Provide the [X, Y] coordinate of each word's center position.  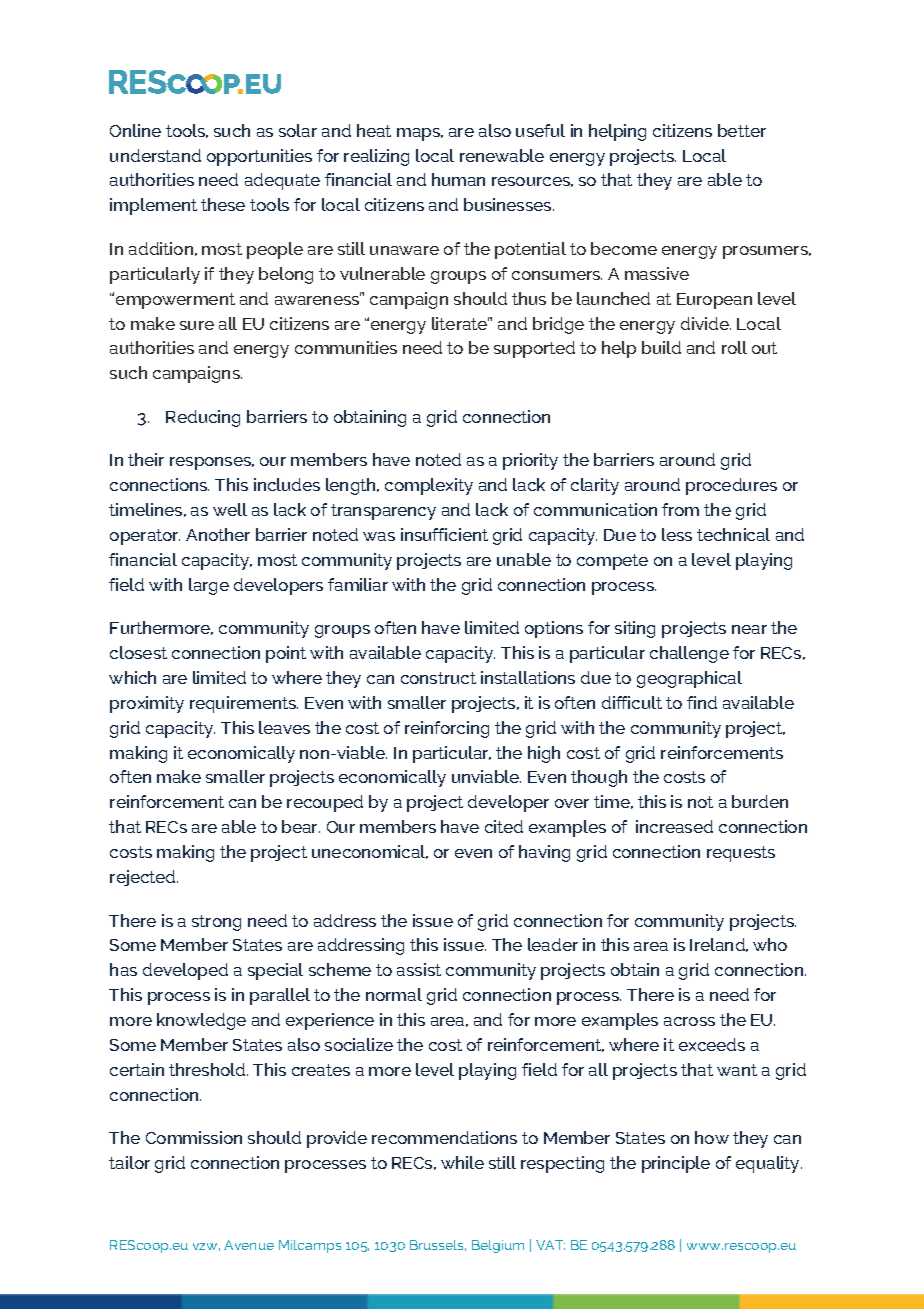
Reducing [203, 418]
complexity [429, 486]
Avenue [249, 1245]
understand [155, 155]
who [770, 944]
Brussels [438, 1245]
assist [419, 969]
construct [438, 678]
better [742, 130]
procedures [731, 486]
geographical [689, 679]
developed [185, 971]
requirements [244, 704]
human [458, 179]
